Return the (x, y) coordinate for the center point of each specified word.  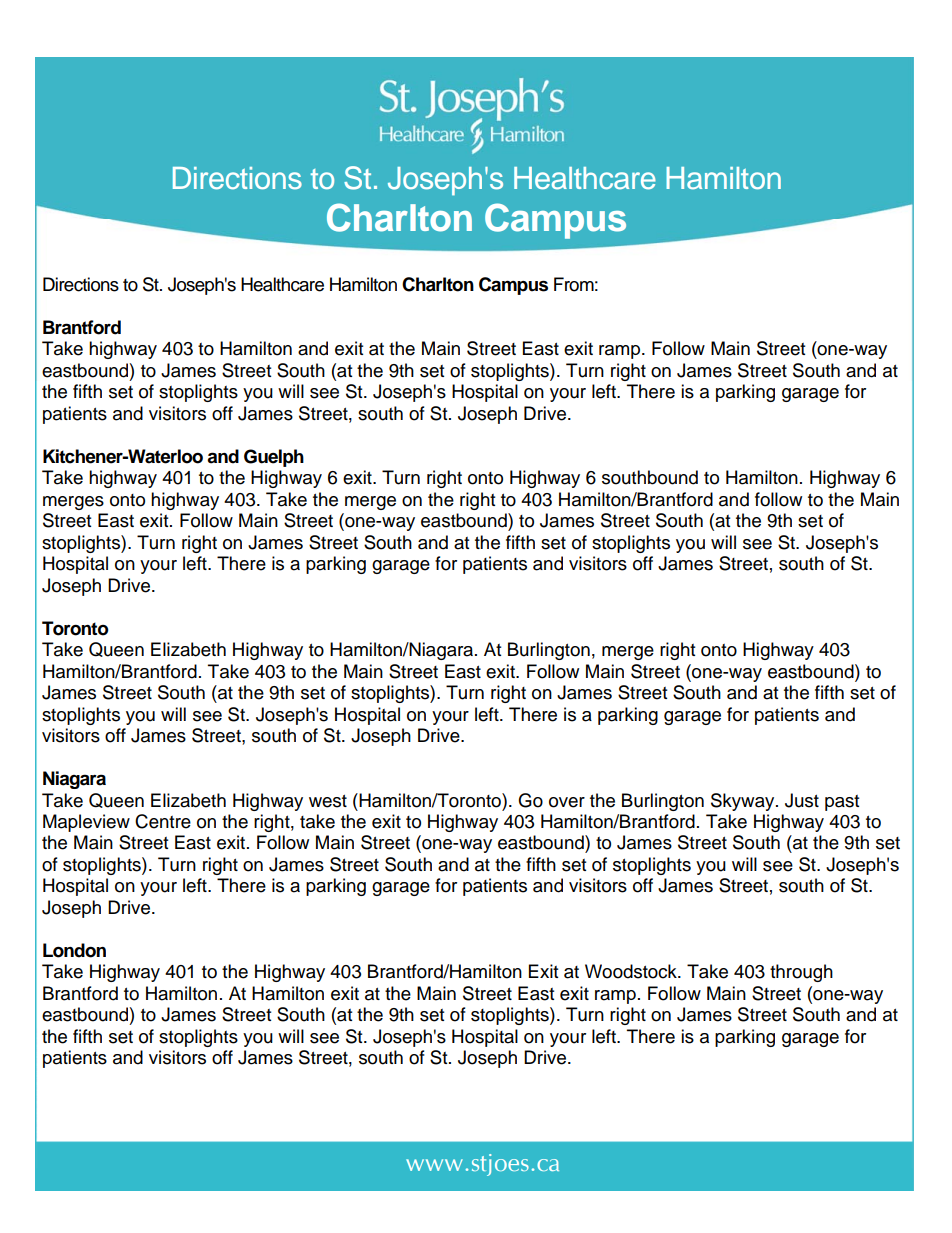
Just (802, 800)
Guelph (274, 458)
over (567, 802)
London (74, 950)
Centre (163, 821)
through (801, 973)
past (842, 803)
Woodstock (632, 971)
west (328, 801)
